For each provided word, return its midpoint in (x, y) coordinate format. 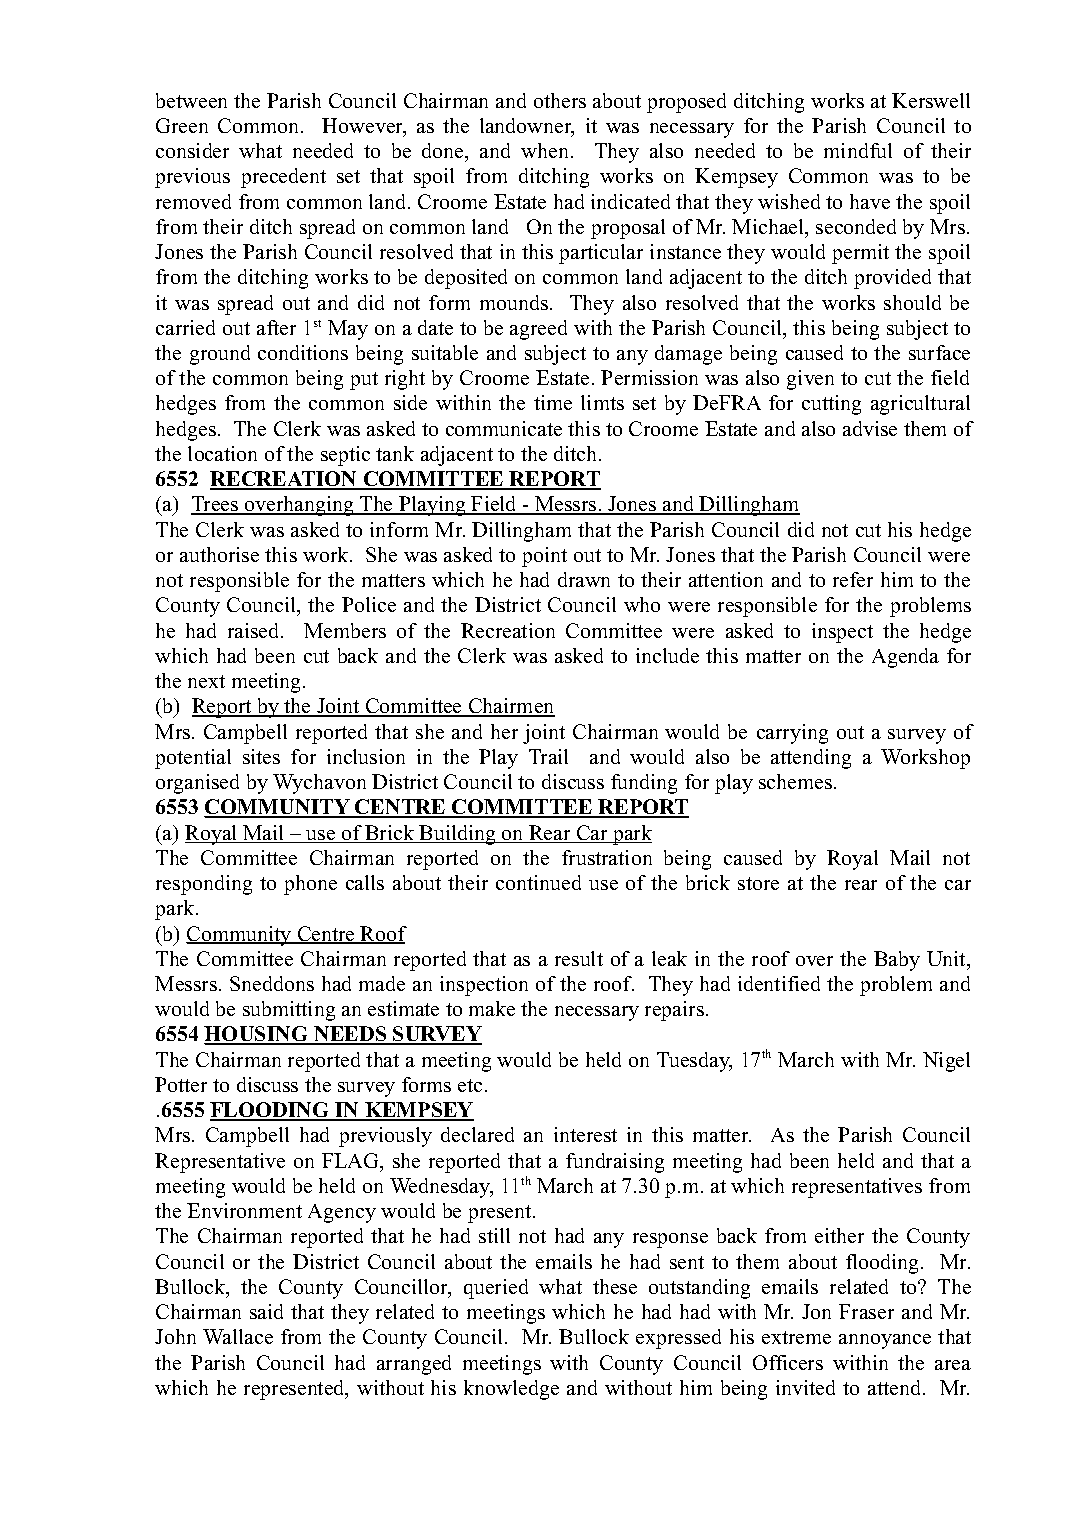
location (222, 453)
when (544, 150)
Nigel (946, 1062)
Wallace (238, 1336)
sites (261, 756)
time (553, 402)
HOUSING (257, 1035)
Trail (548, 756)
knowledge (511, 1390)
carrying (792, 734)
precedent (283, 178)
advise (870, 428)
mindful (858, 150)
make (492, 1008)
